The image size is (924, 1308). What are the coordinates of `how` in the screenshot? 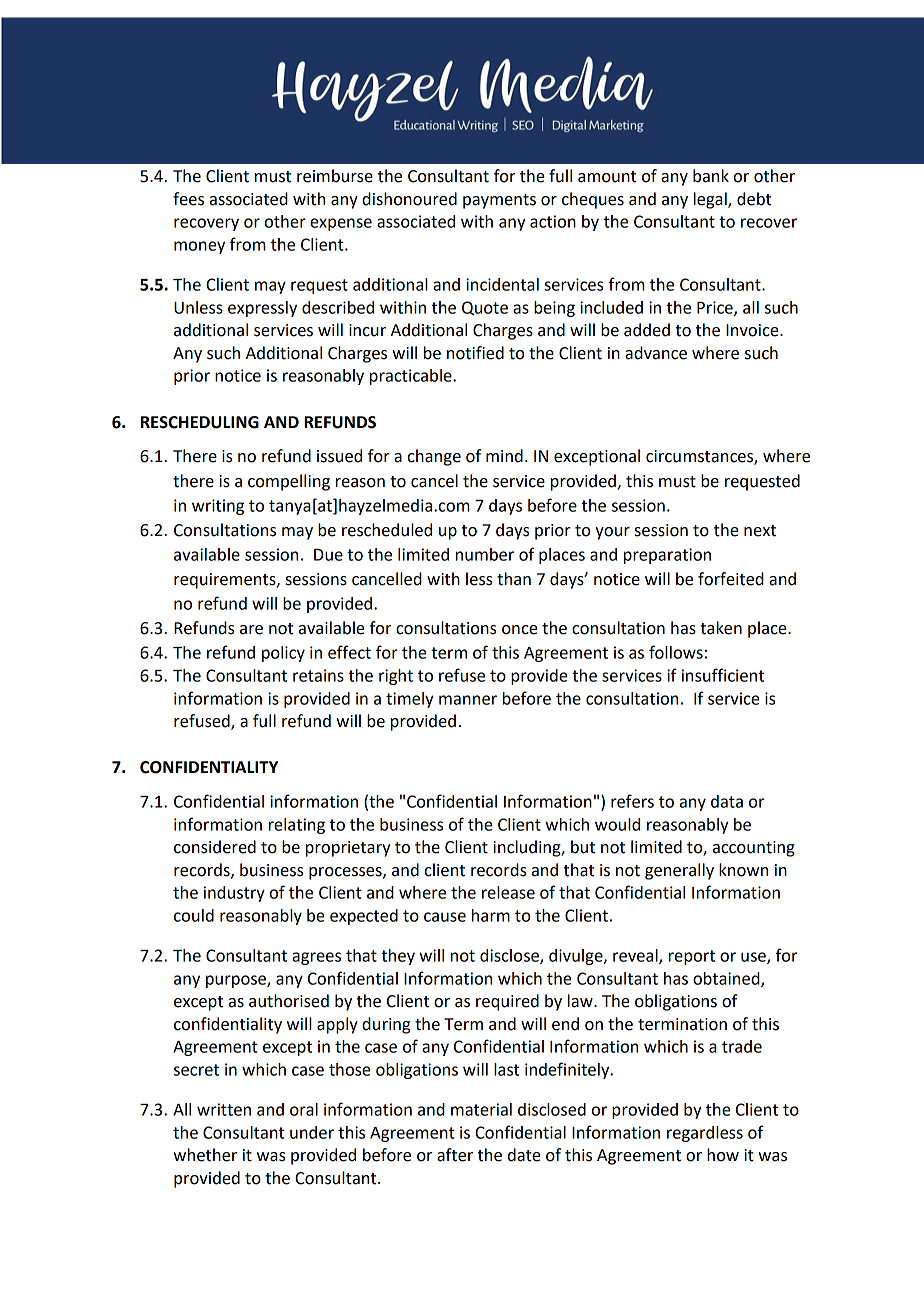 It's located at (723, 1155).
